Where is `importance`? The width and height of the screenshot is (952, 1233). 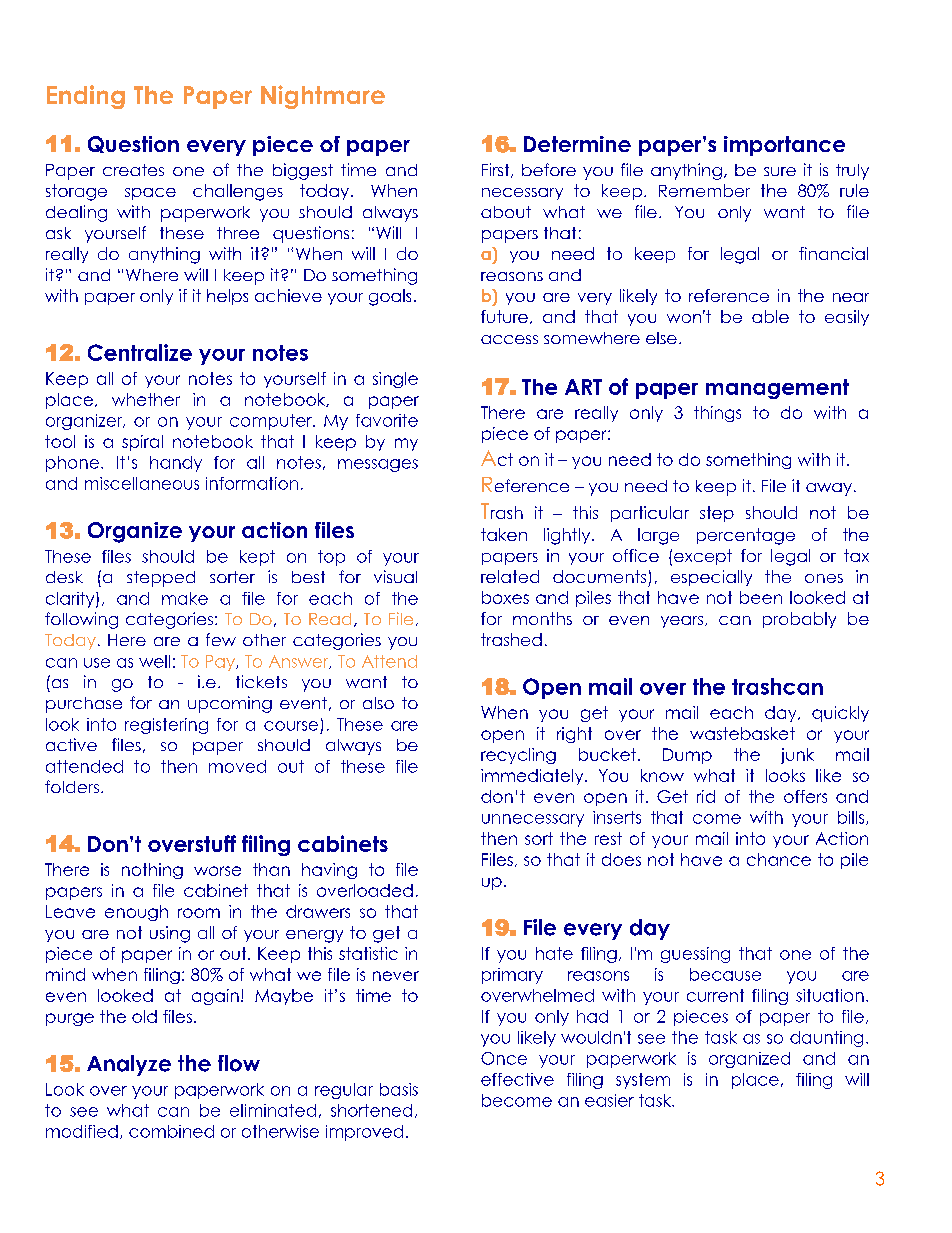
importance is located at coordinates (784, 146).
